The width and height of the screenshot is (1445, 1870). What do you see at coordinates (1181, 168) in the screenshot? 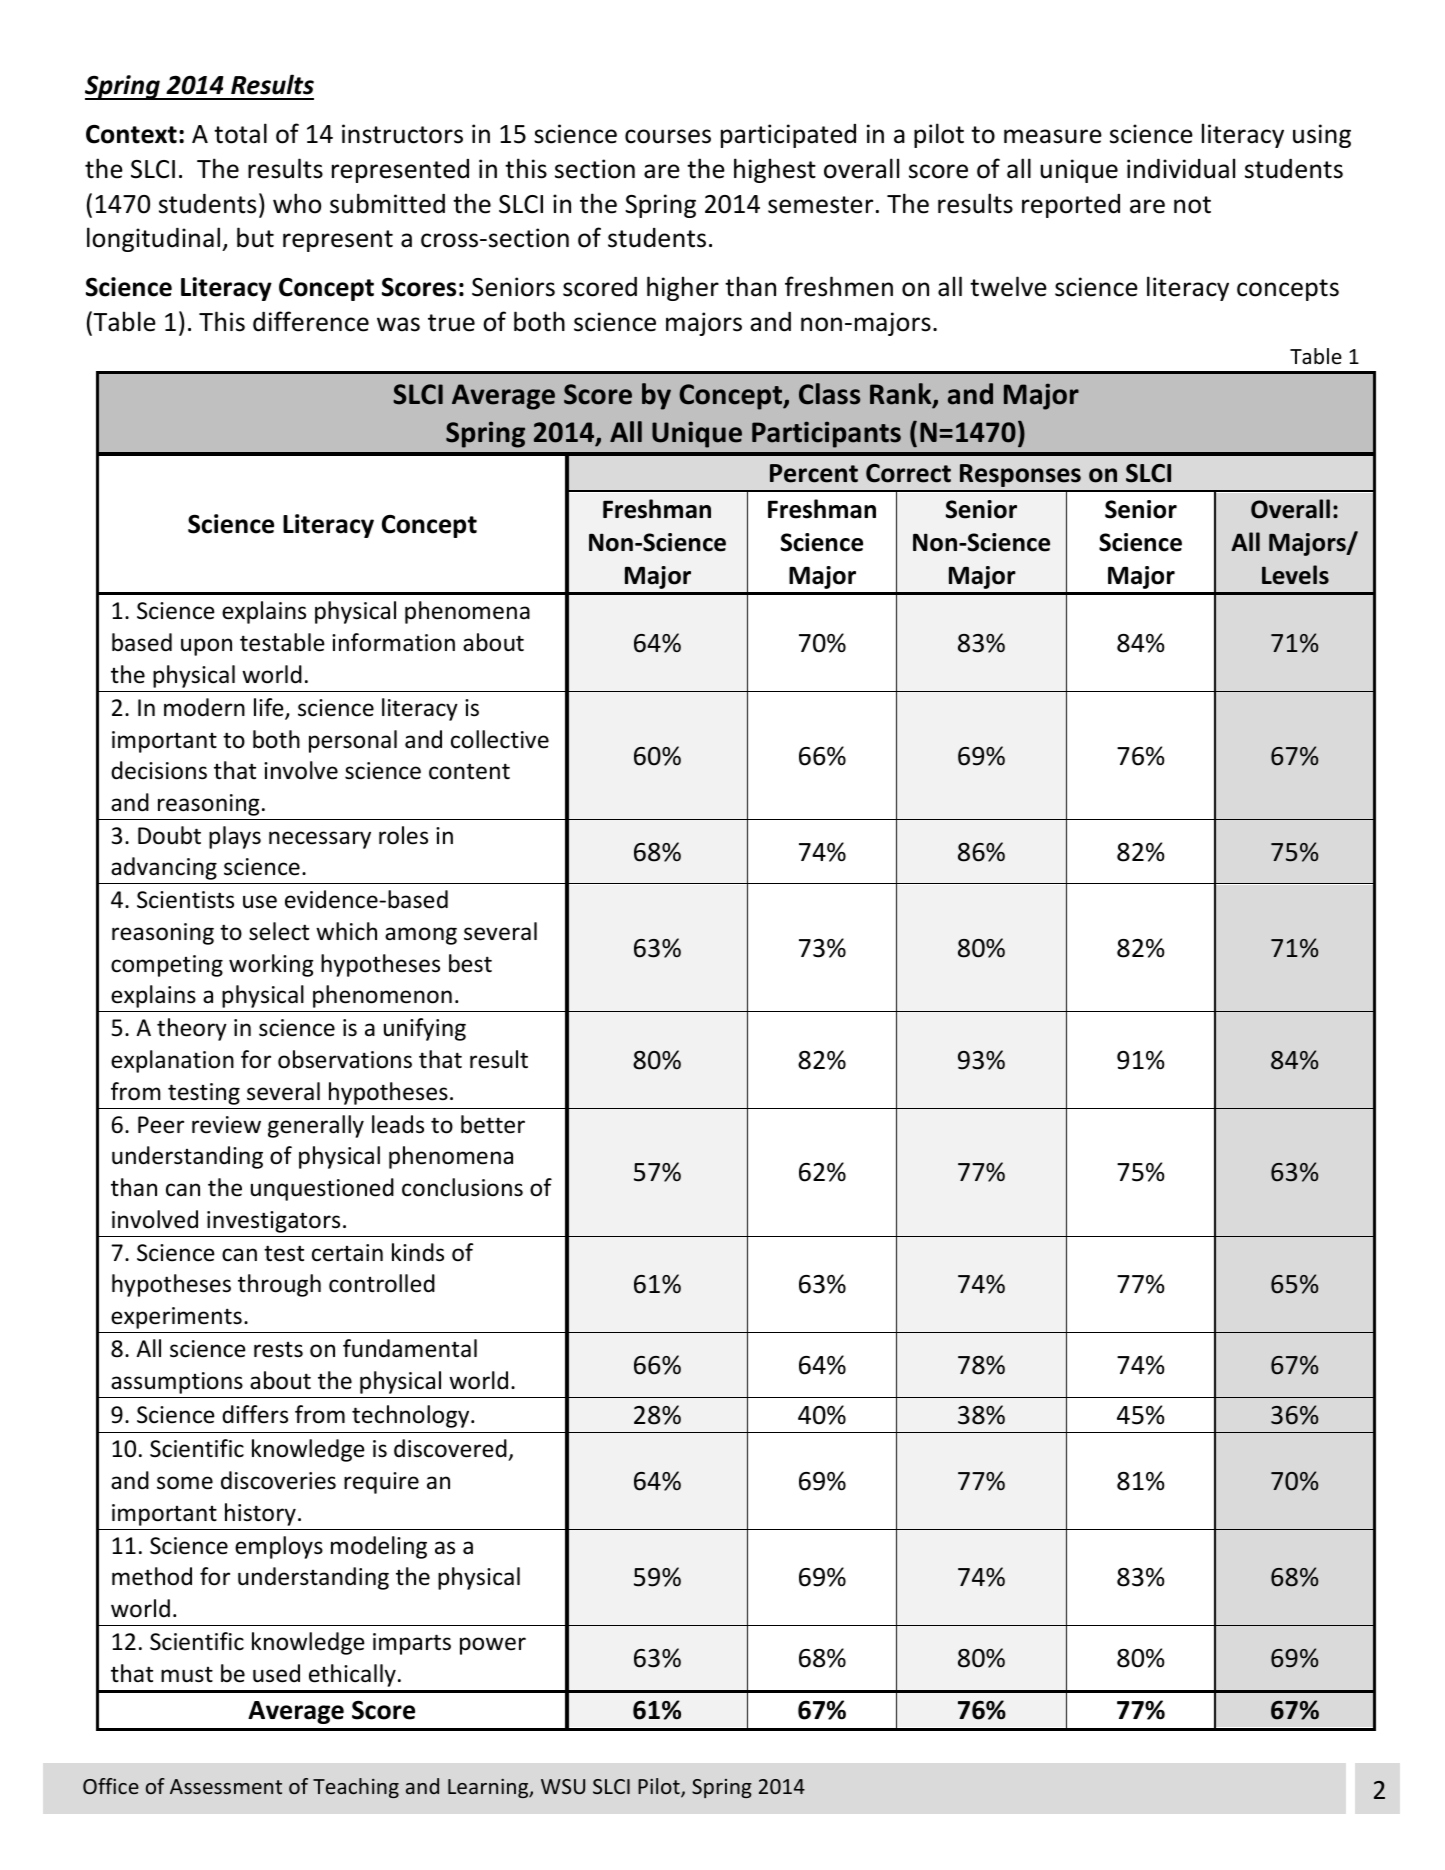
I see `individual` at bounding box center [1181, 168].
